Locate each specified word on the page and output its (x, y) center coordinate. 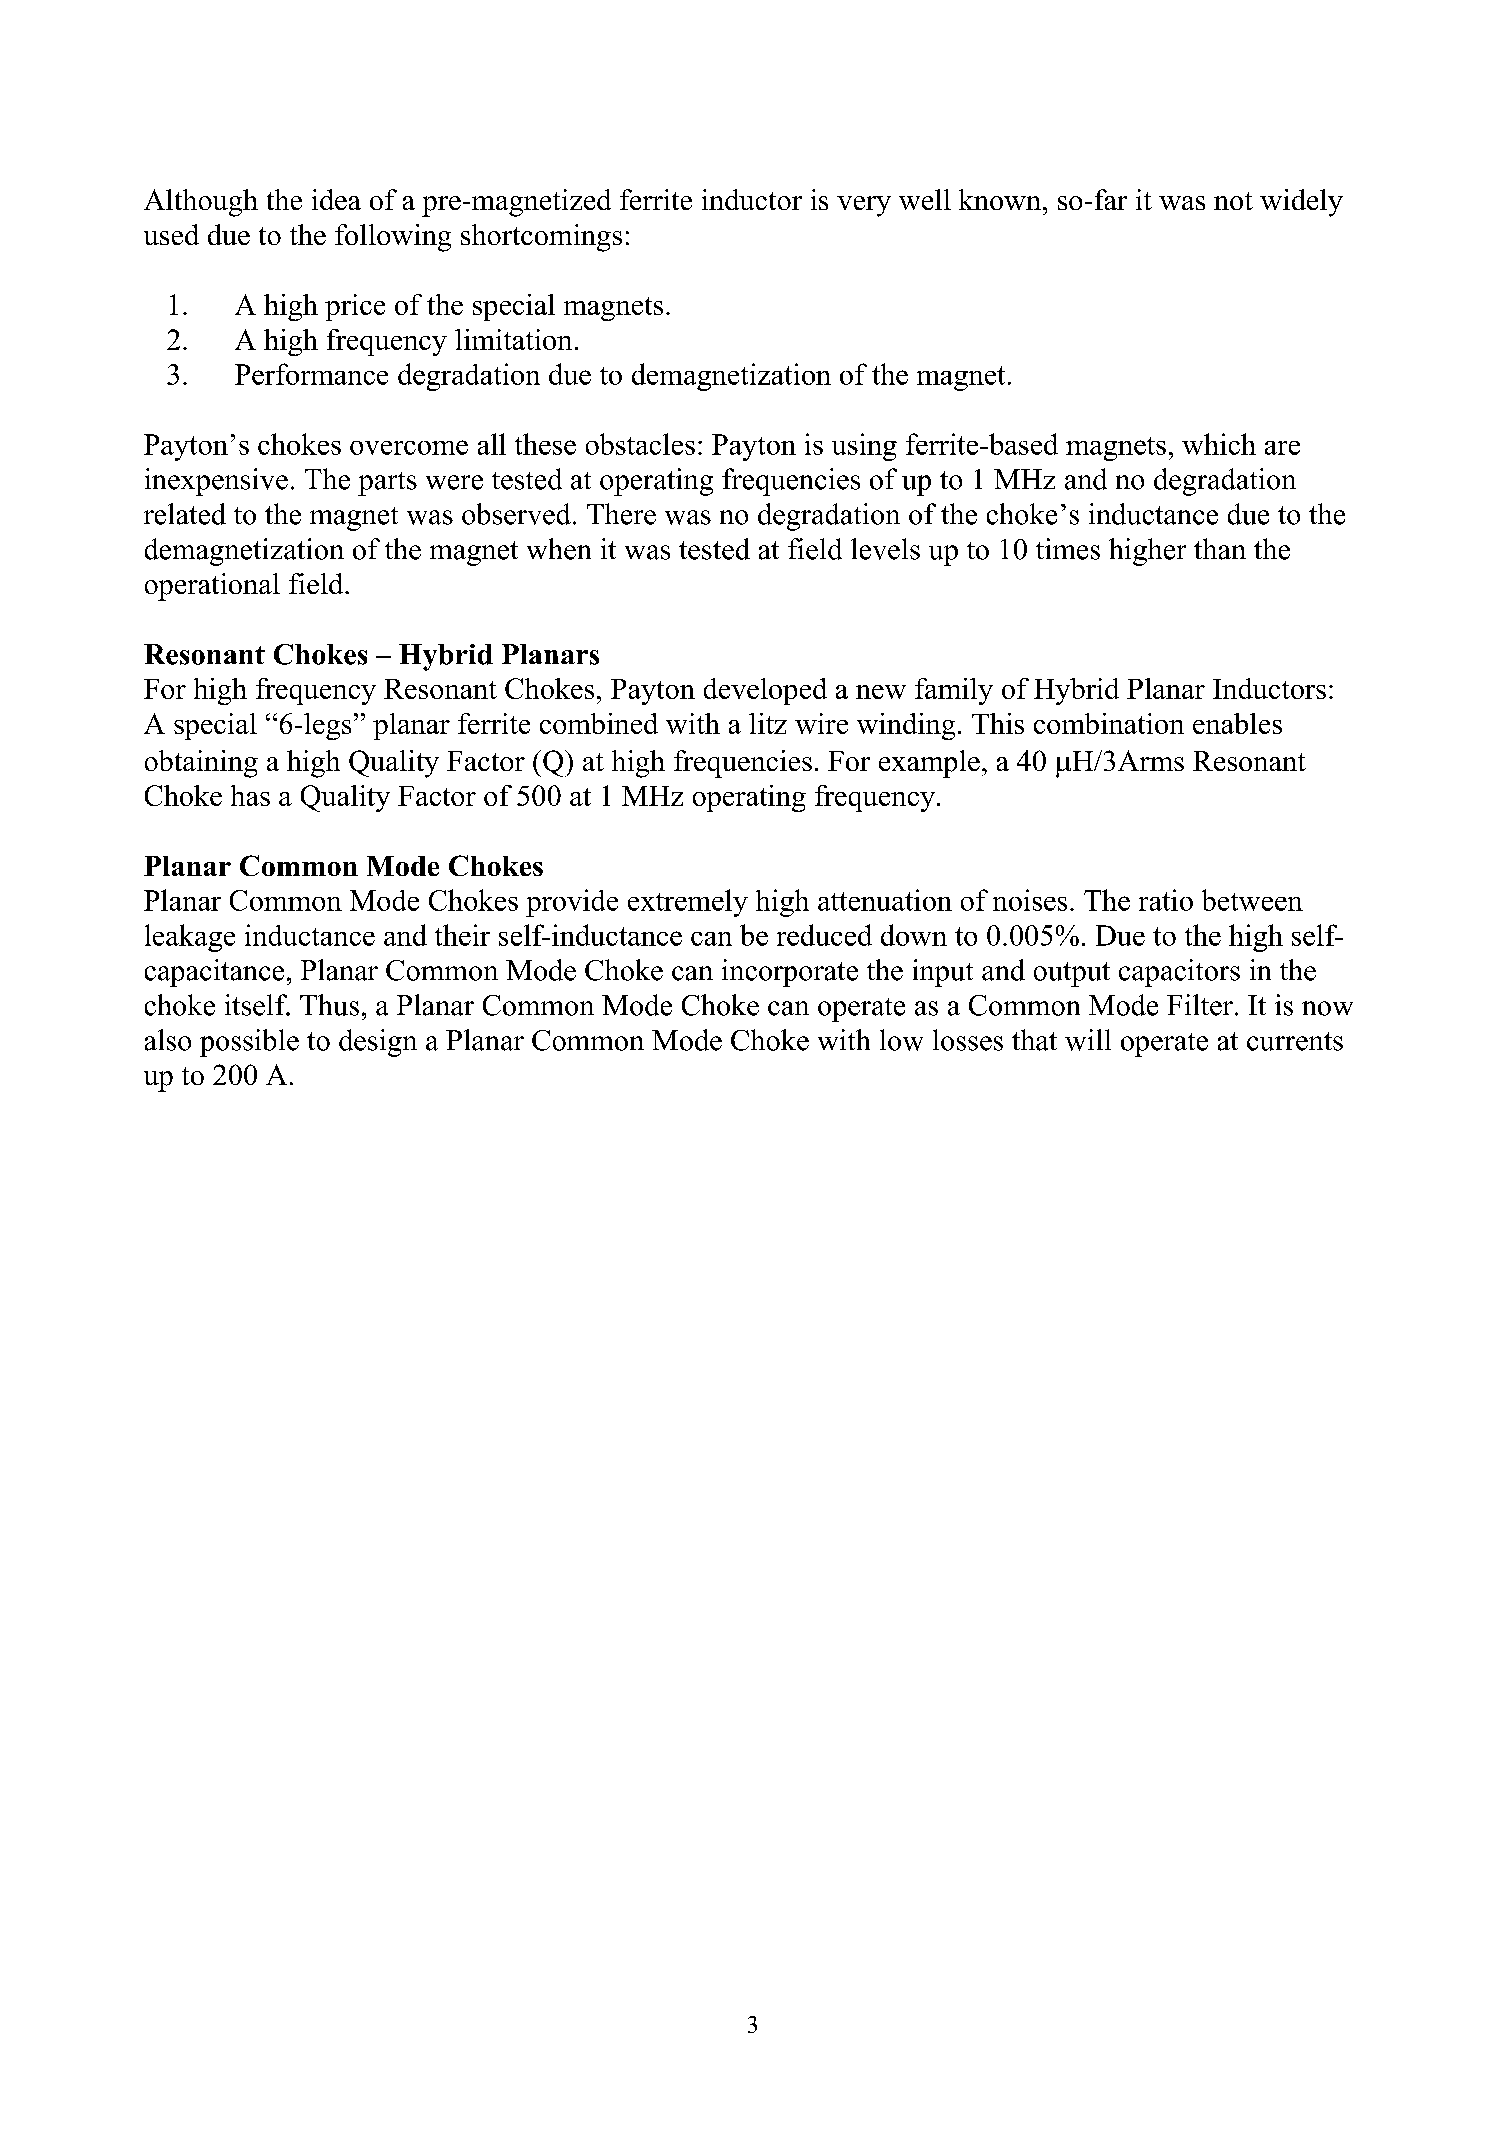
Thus (329, 1005)
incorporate (790, 973)
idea (336, 199)
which (1219, 444)
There (621, 514)
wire (821, 723)
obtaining (201, 764)
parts (387, 484)
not (1233, 201)
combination (1109, 723)
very (864, 206)
